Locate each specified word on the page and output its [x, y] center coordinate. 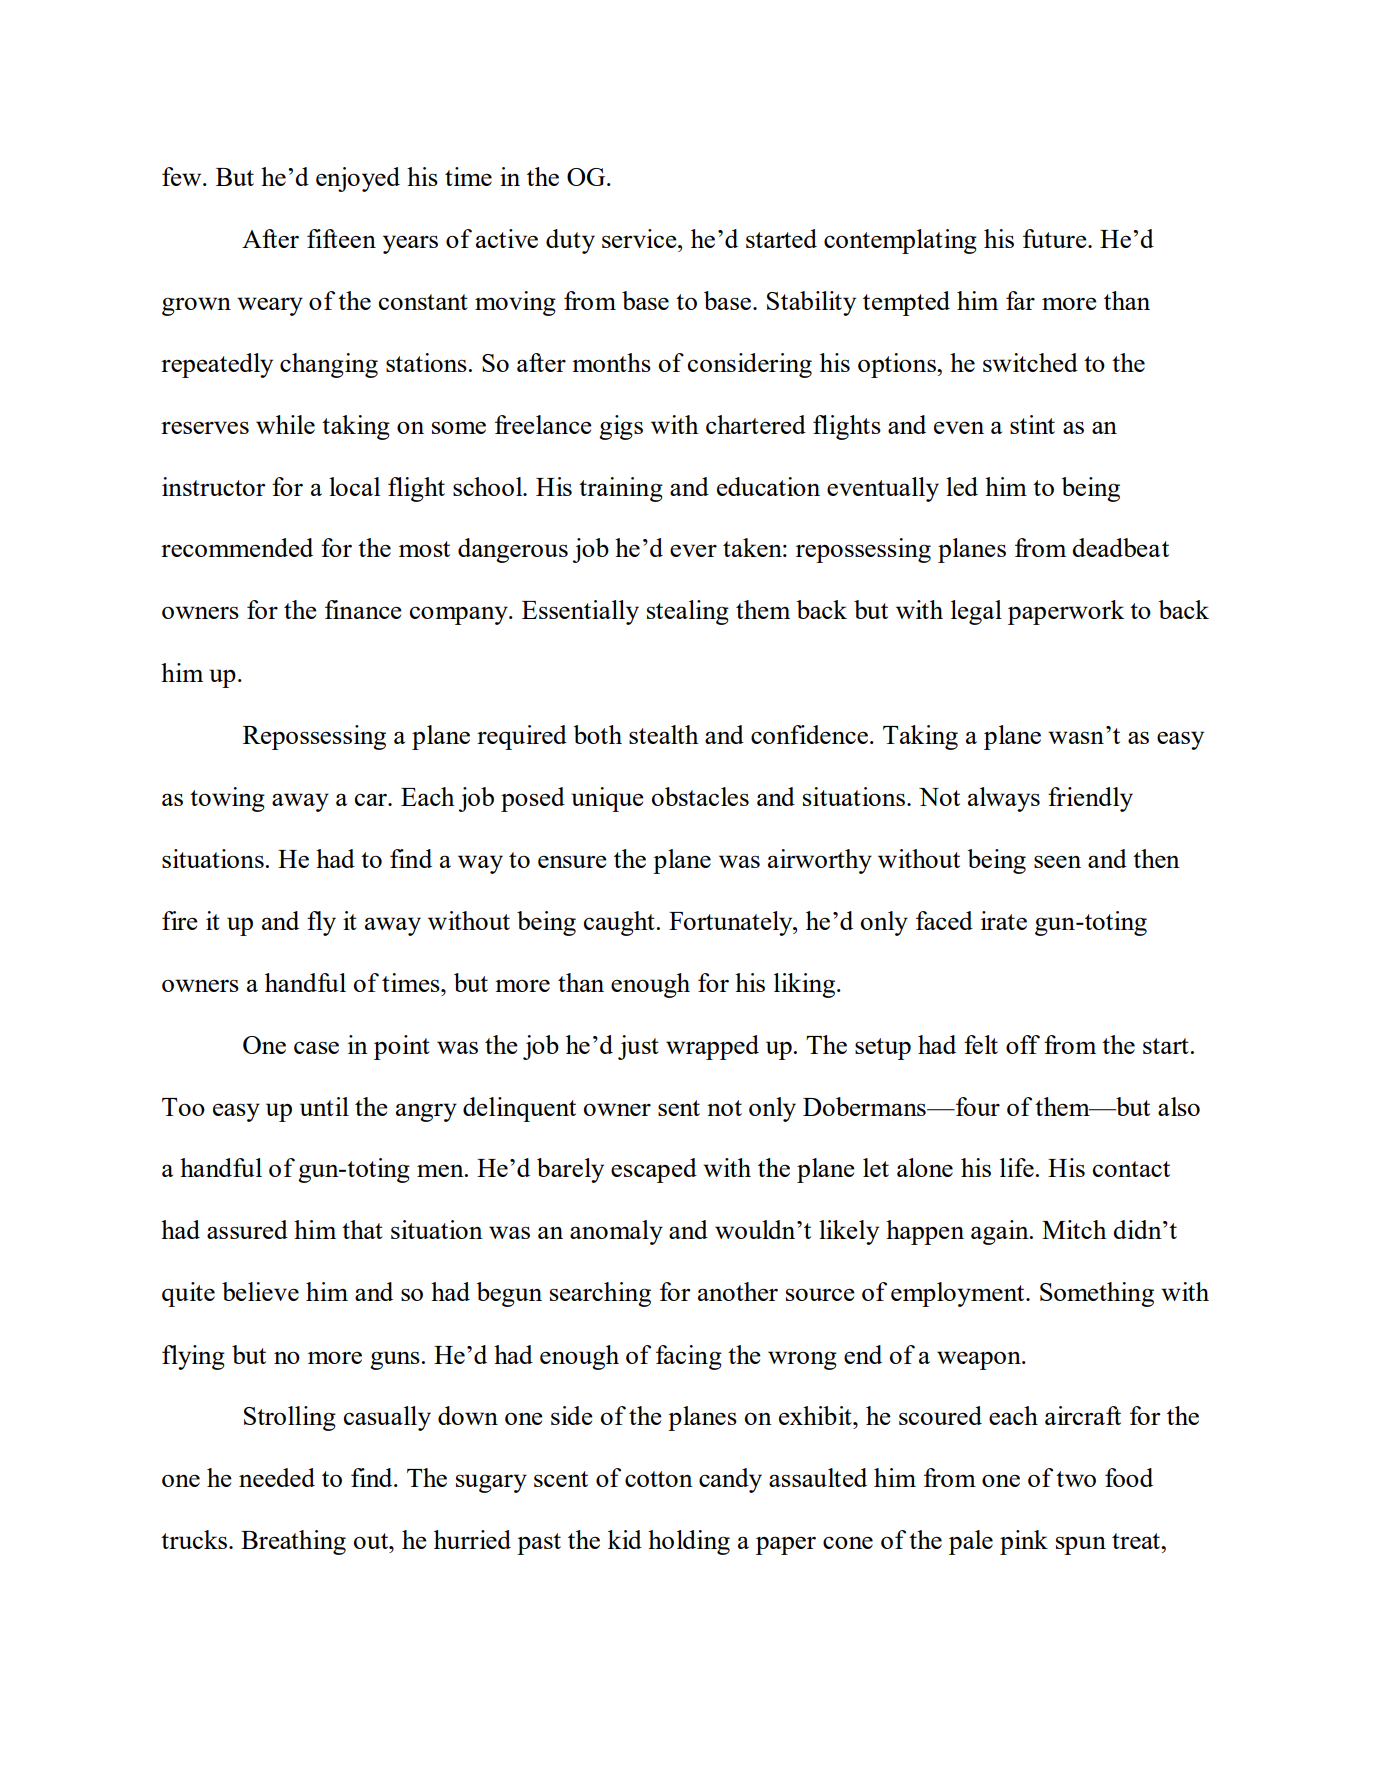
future [1056, 238]
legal [976, 612]
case [316, 1047]
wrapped [712, 1047]
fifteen [341, 238]
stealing [688, 612]
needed [277, 1477]
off [1023, 1044]
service [640, 238]
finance [363, 609]
